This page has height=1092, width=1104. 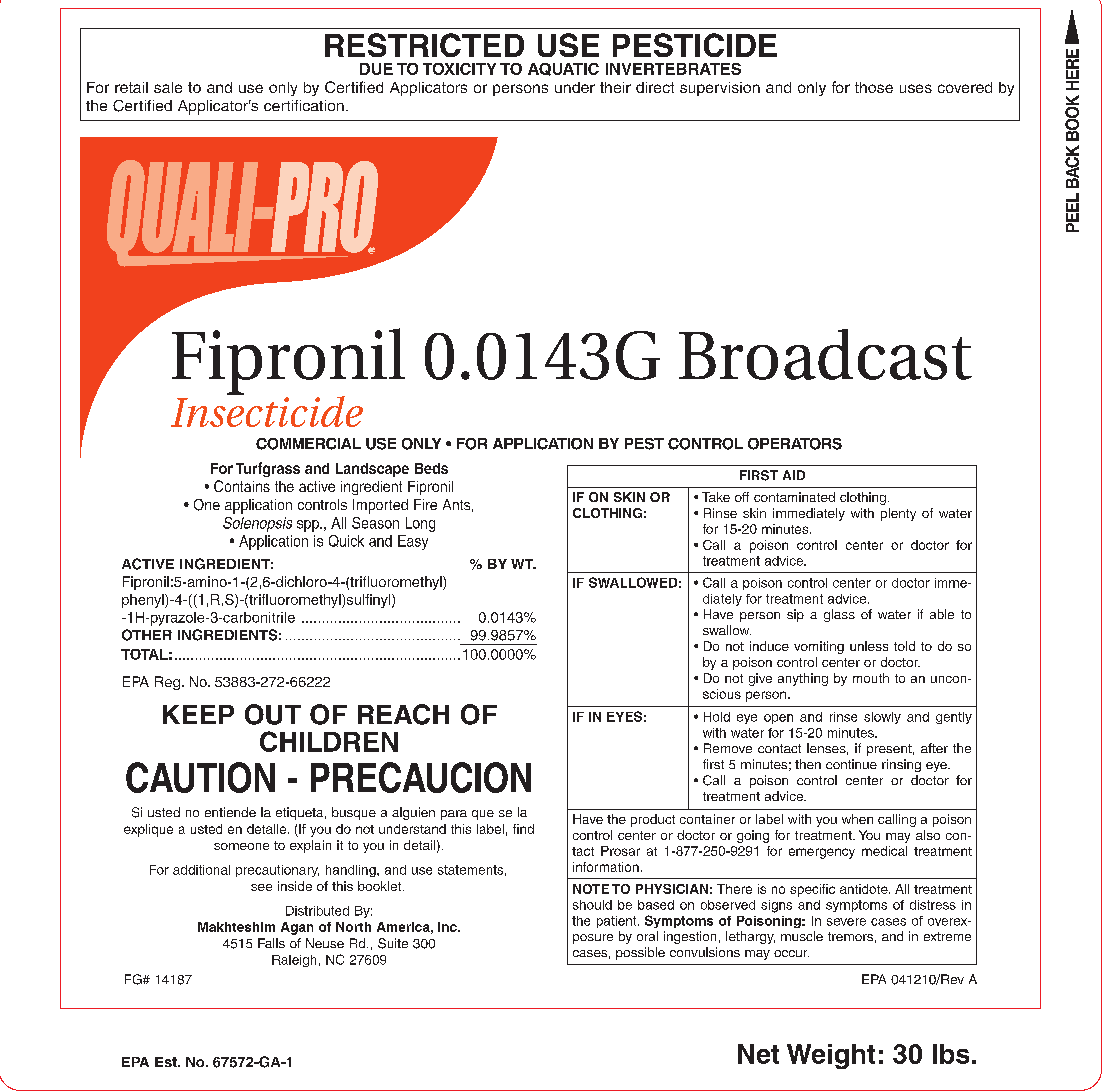 I want to click on sale, so click(x=168, y=87).
